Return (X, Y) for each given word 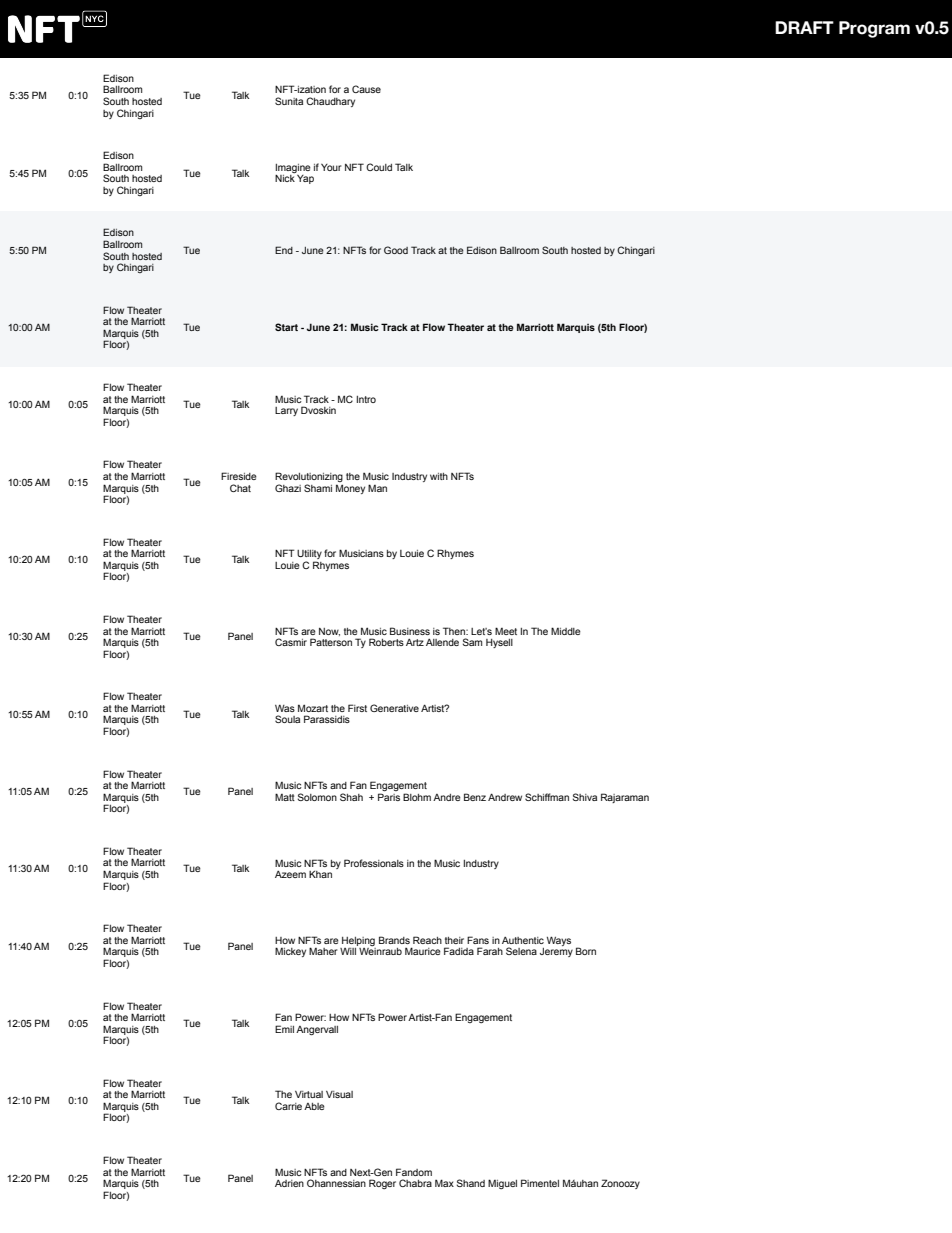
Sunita (289, 101)
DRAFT (804, 27)
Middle (566, 631)
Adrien (289, 1183)
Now (329, 632)
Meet (506, 631)
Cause (366, 89)
